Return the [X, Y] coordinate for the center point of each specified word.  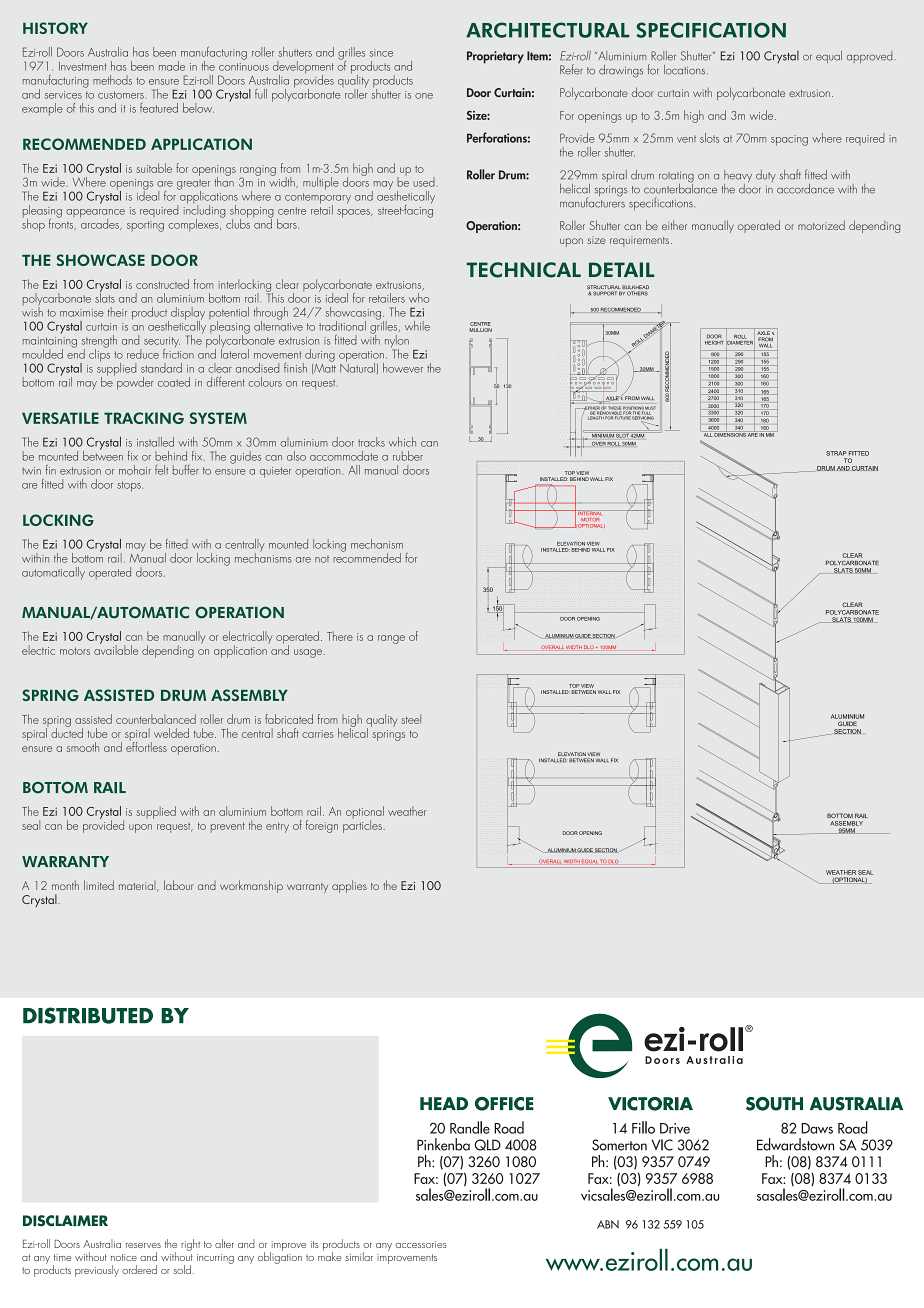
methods [112, 80]
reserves [143, 1245]
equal [829, 57]
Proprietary [495, 57]
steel [411, 719]
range [391, 639]
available [116, 649]
